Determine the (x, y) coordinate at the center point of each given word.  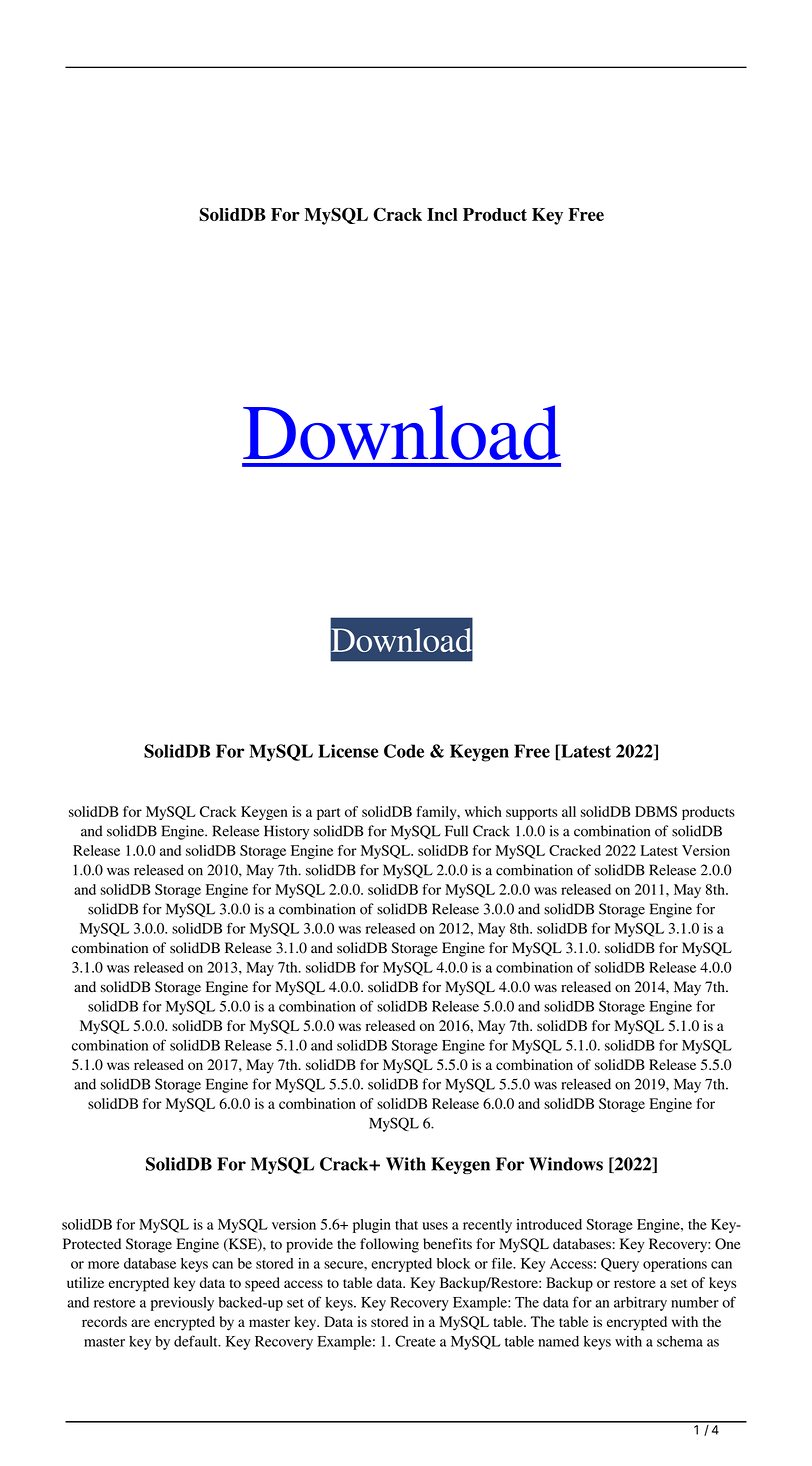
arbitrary (640, 1303)
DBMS (656, 811)
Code (404, 751)
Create (415, 1341)
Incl (442, 214)
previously (182, 1303)
